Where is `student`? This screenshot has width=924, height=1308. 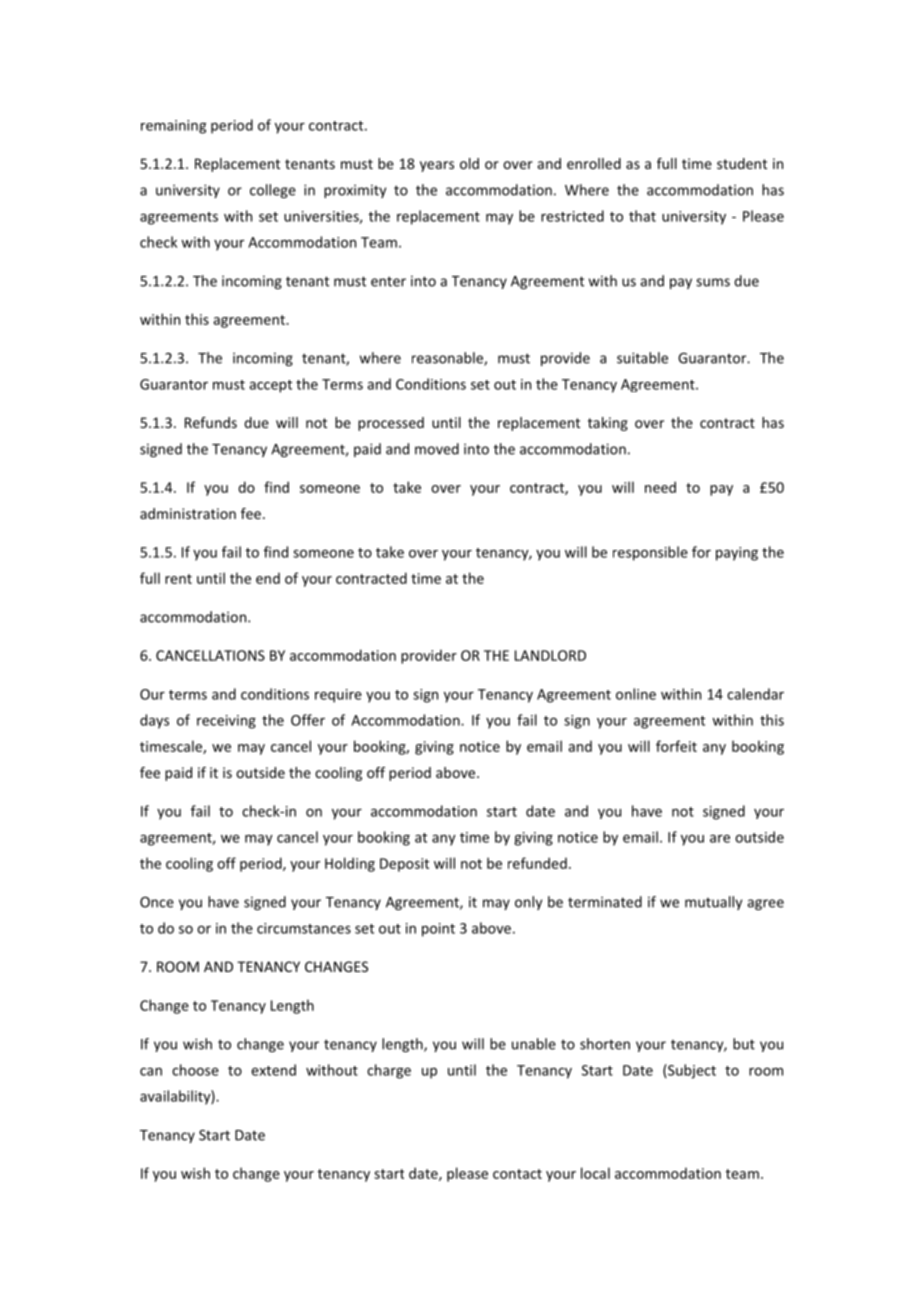 student is located at coordinates (742, 163).
